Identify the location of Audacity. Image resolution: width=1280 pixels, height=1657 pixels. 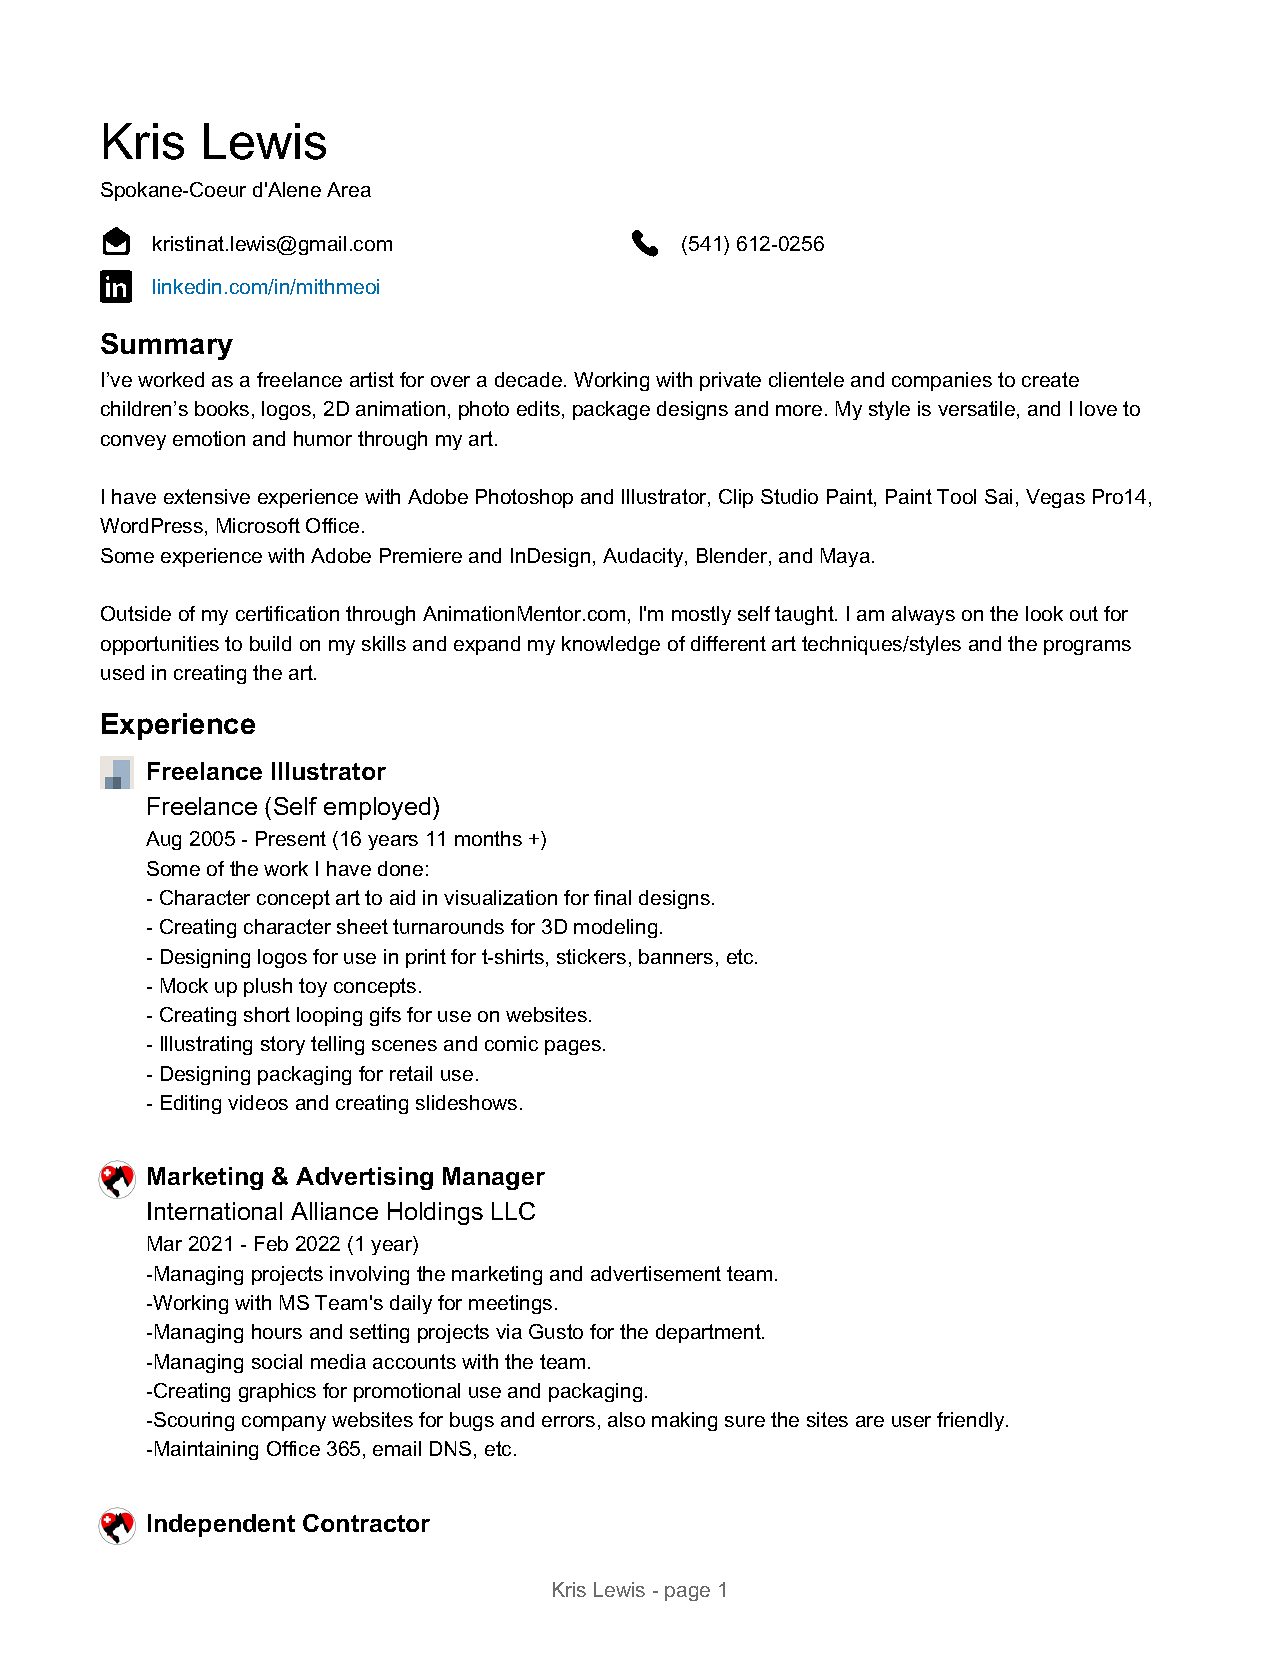
(644, 557).
